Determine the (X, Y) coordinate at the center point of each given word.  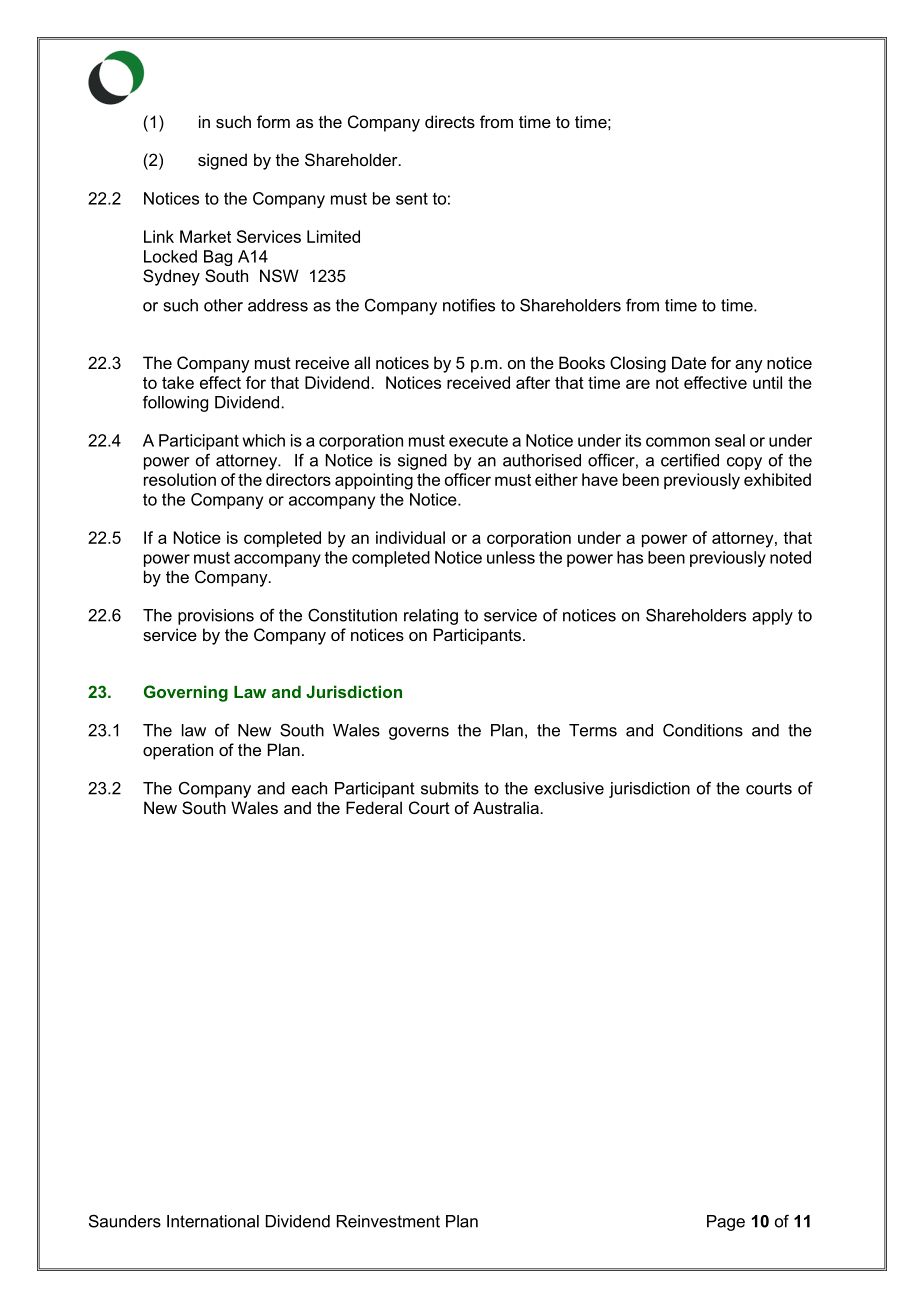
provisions (216, 617)
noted (790, 557)
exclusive (569, 788)
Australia (506, 807)
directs (450, 121)
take (178, 382)
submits (450, 788)
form (273, 121)
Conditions (703, 730)
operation (178, 751)
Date (689, 362)
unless (511, 557)
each (309, 788)
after (533, 382)
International (213, 1221)
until (767, 382)
